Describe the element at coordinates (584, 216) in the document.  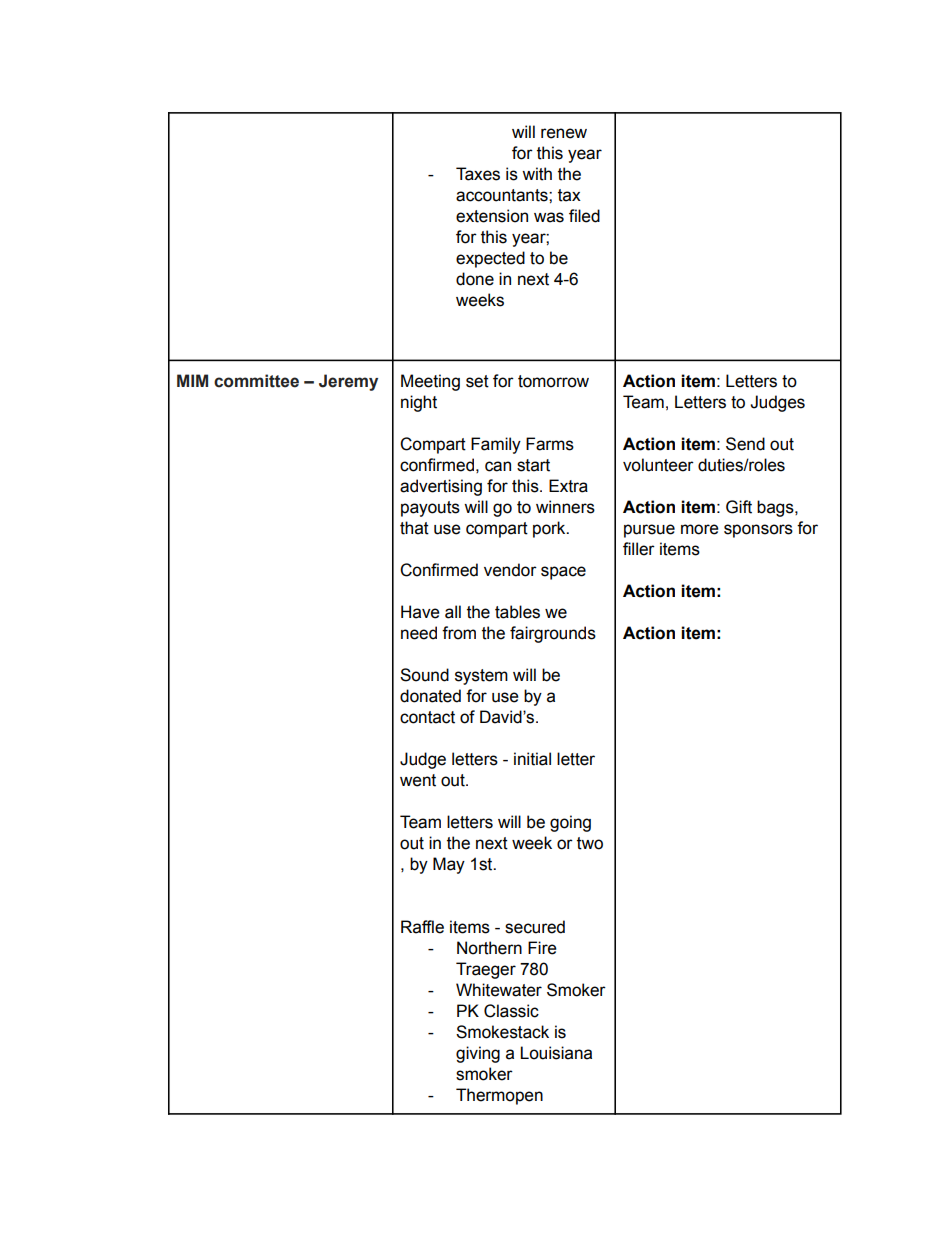
I see `filed` at that location.
